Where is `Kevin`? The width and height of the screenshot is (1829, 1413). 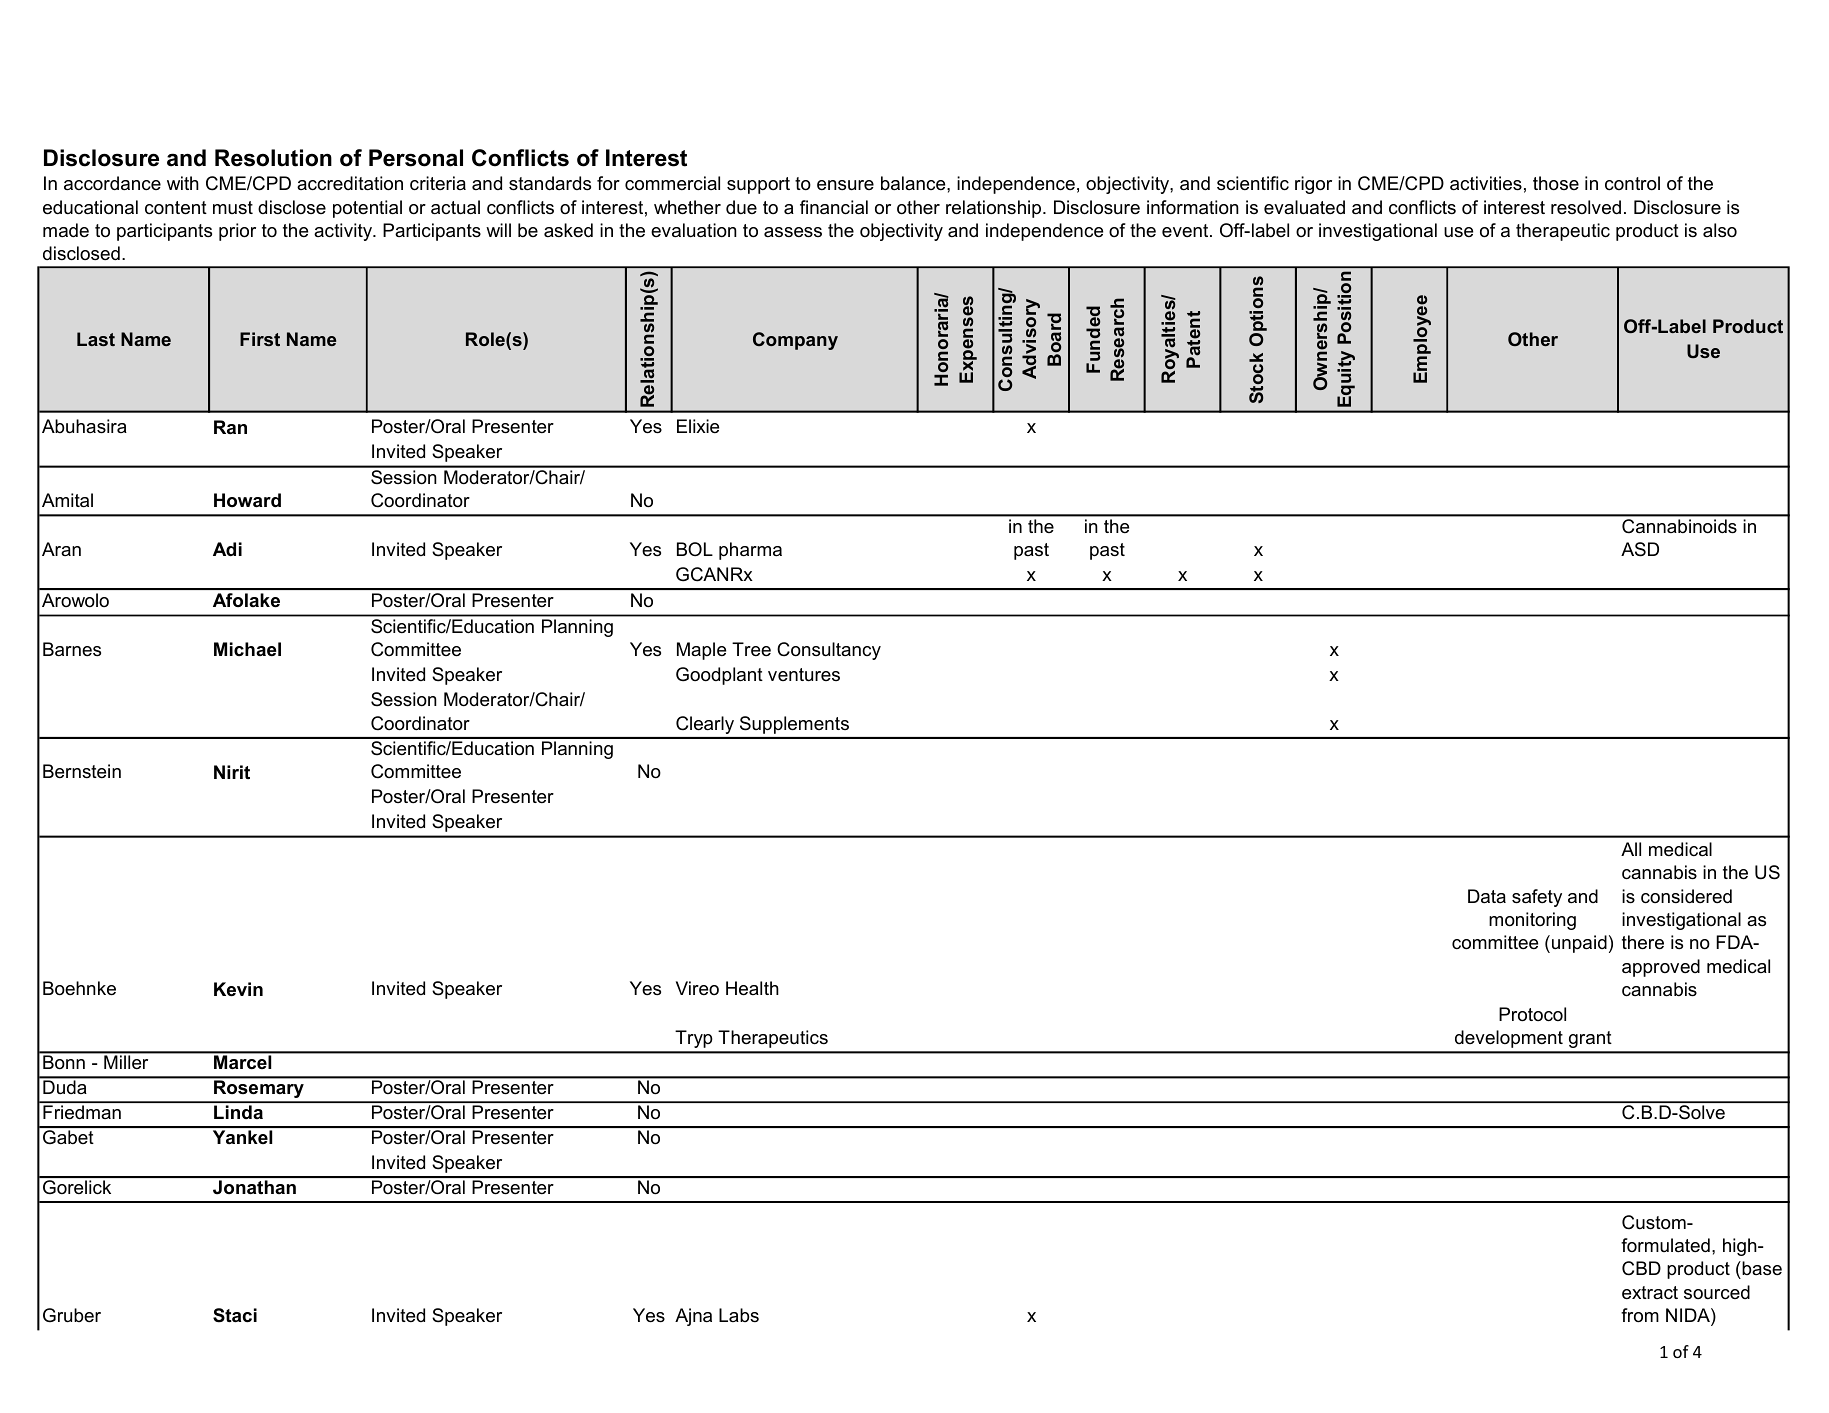
Kevin is located at coordinates (238, 989).
